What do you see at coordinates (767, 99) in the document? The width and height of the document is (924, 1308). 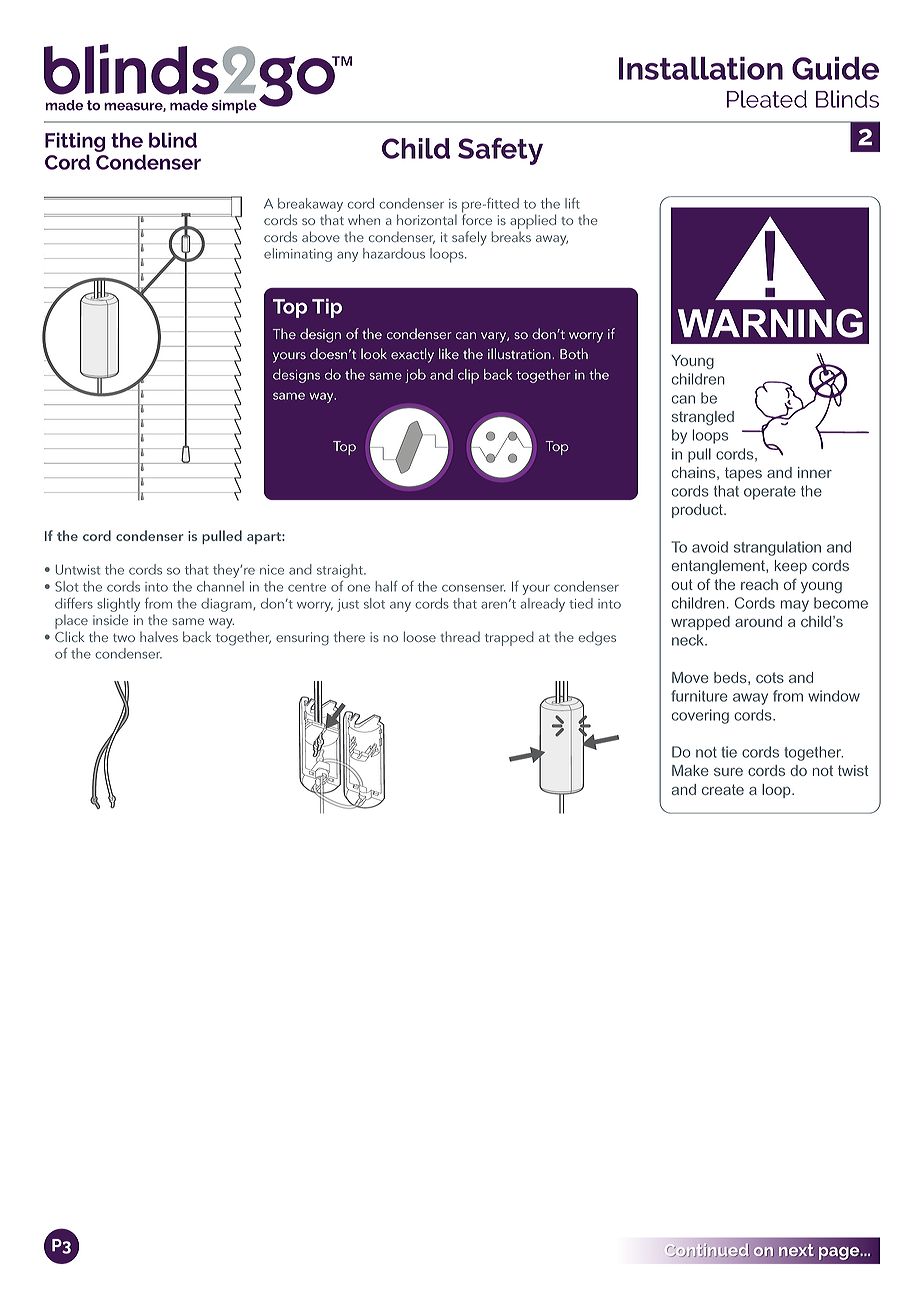 I see `Pleated` at bounding box center [767, 99].
